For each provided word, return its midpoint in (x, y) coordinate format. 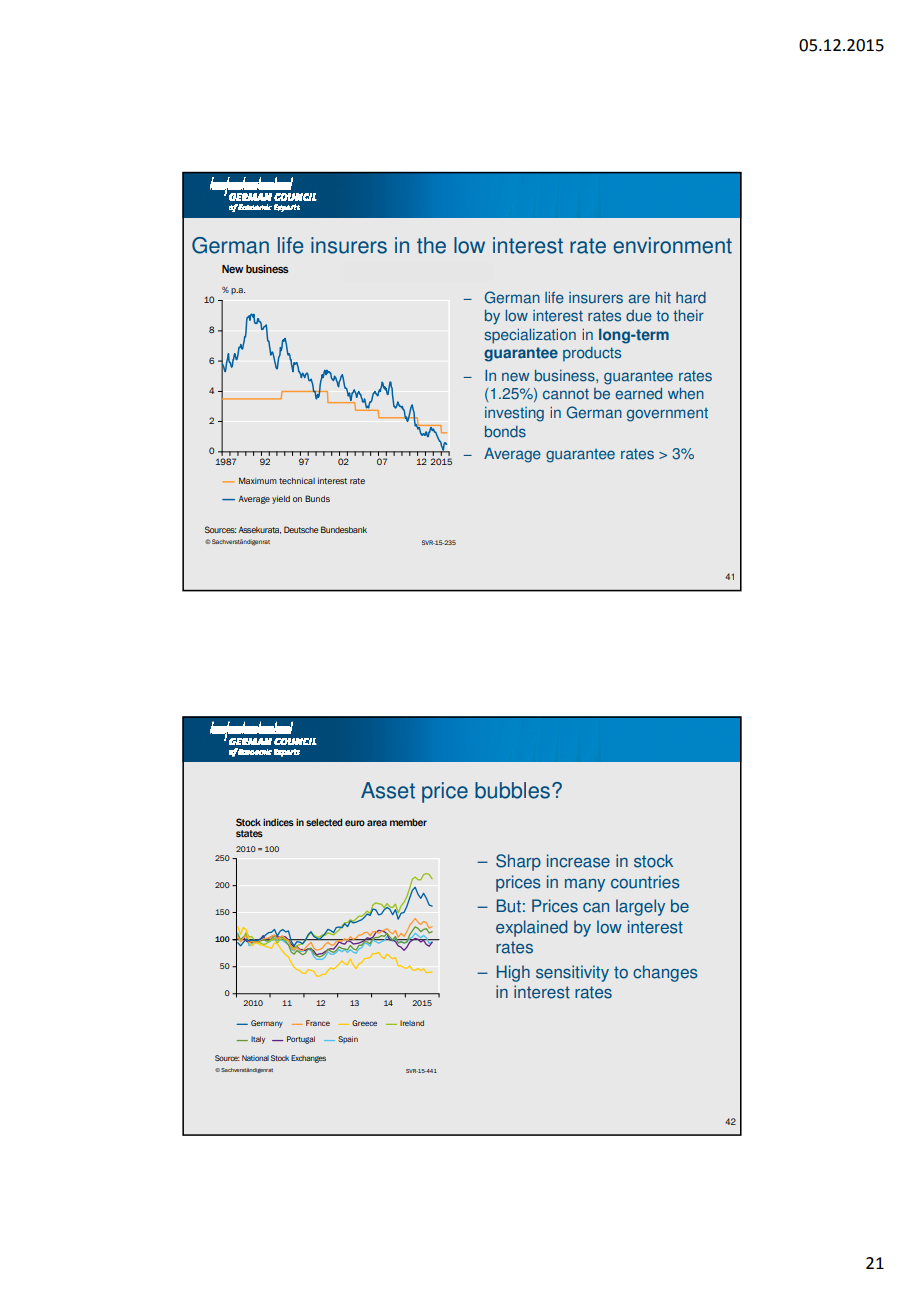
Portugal (301, 1040)
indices (278, 822)
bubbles (512, 790)
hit (663, 298)
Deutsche (301, 529)
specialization (530, 336)
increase (578, 861)
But (509, 906)
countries (645, 882)
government (667, 415)
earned (638, 394)
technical (297, 481)
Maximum (258, 480)
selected (324, 822)
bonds (505, 432)
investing (514, 414)
